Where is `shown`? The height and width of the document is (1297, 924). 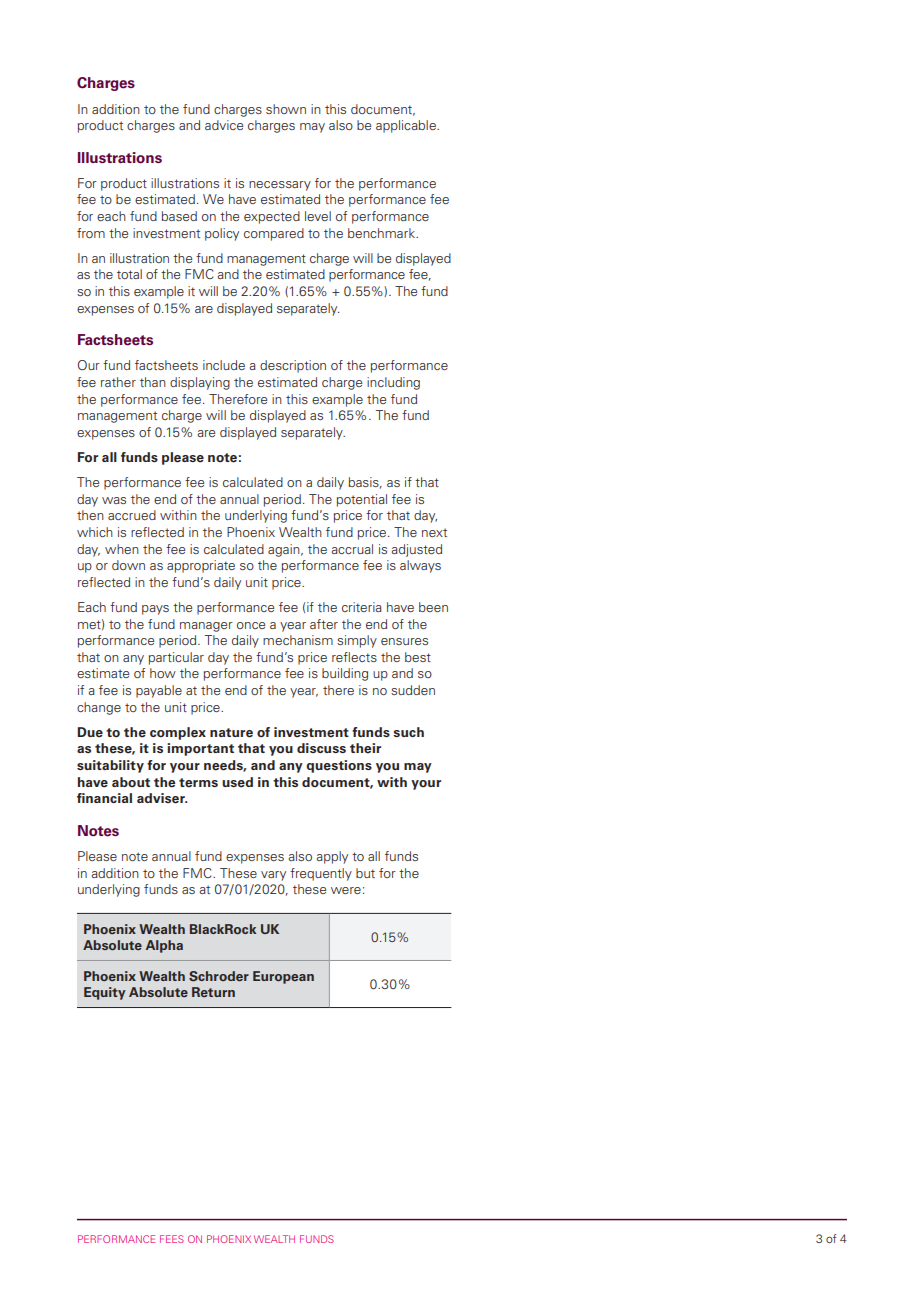
shown is located at coordinates (286, 109).
